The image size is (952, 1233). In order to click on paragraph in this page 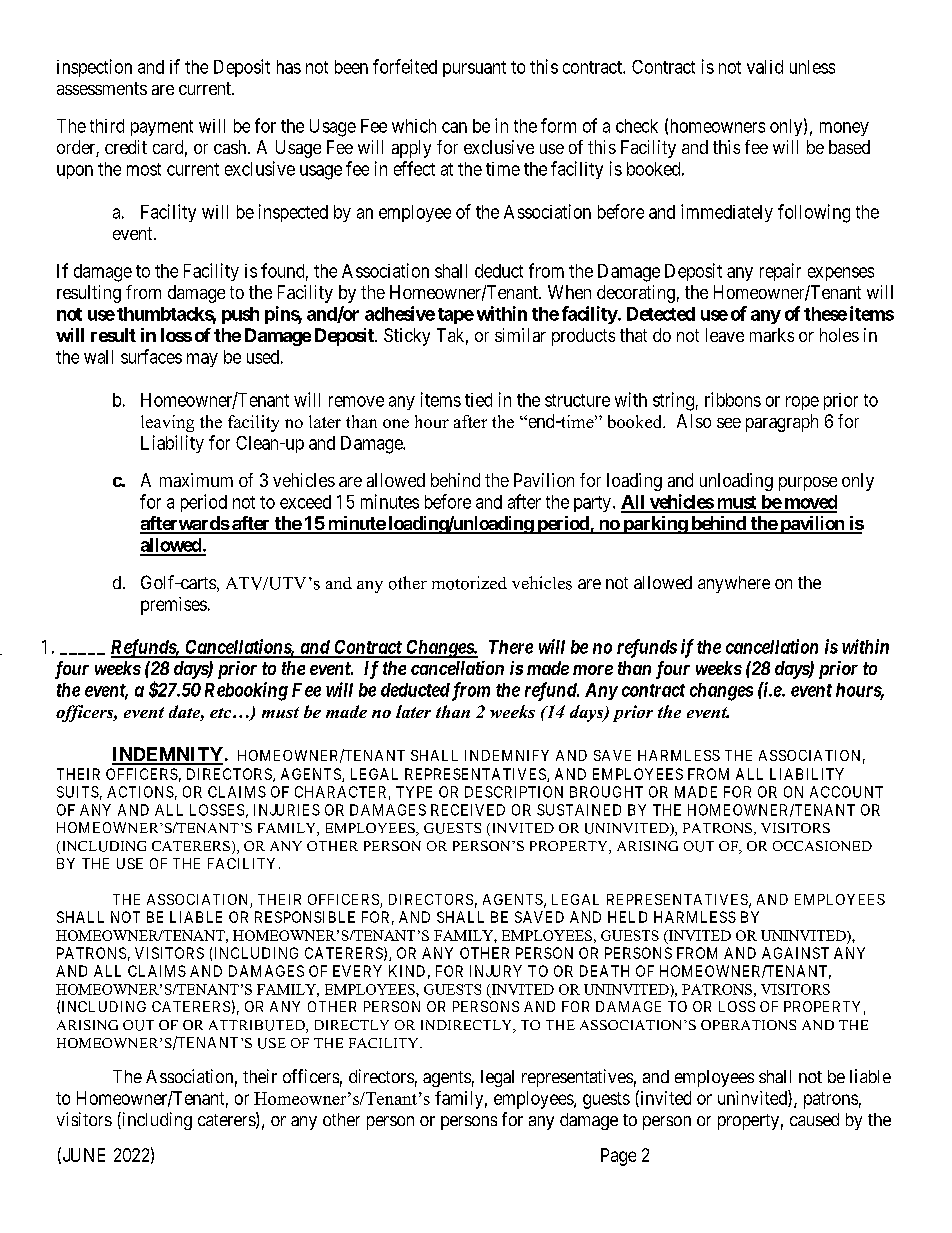, I will do `click(782, 423)`.
